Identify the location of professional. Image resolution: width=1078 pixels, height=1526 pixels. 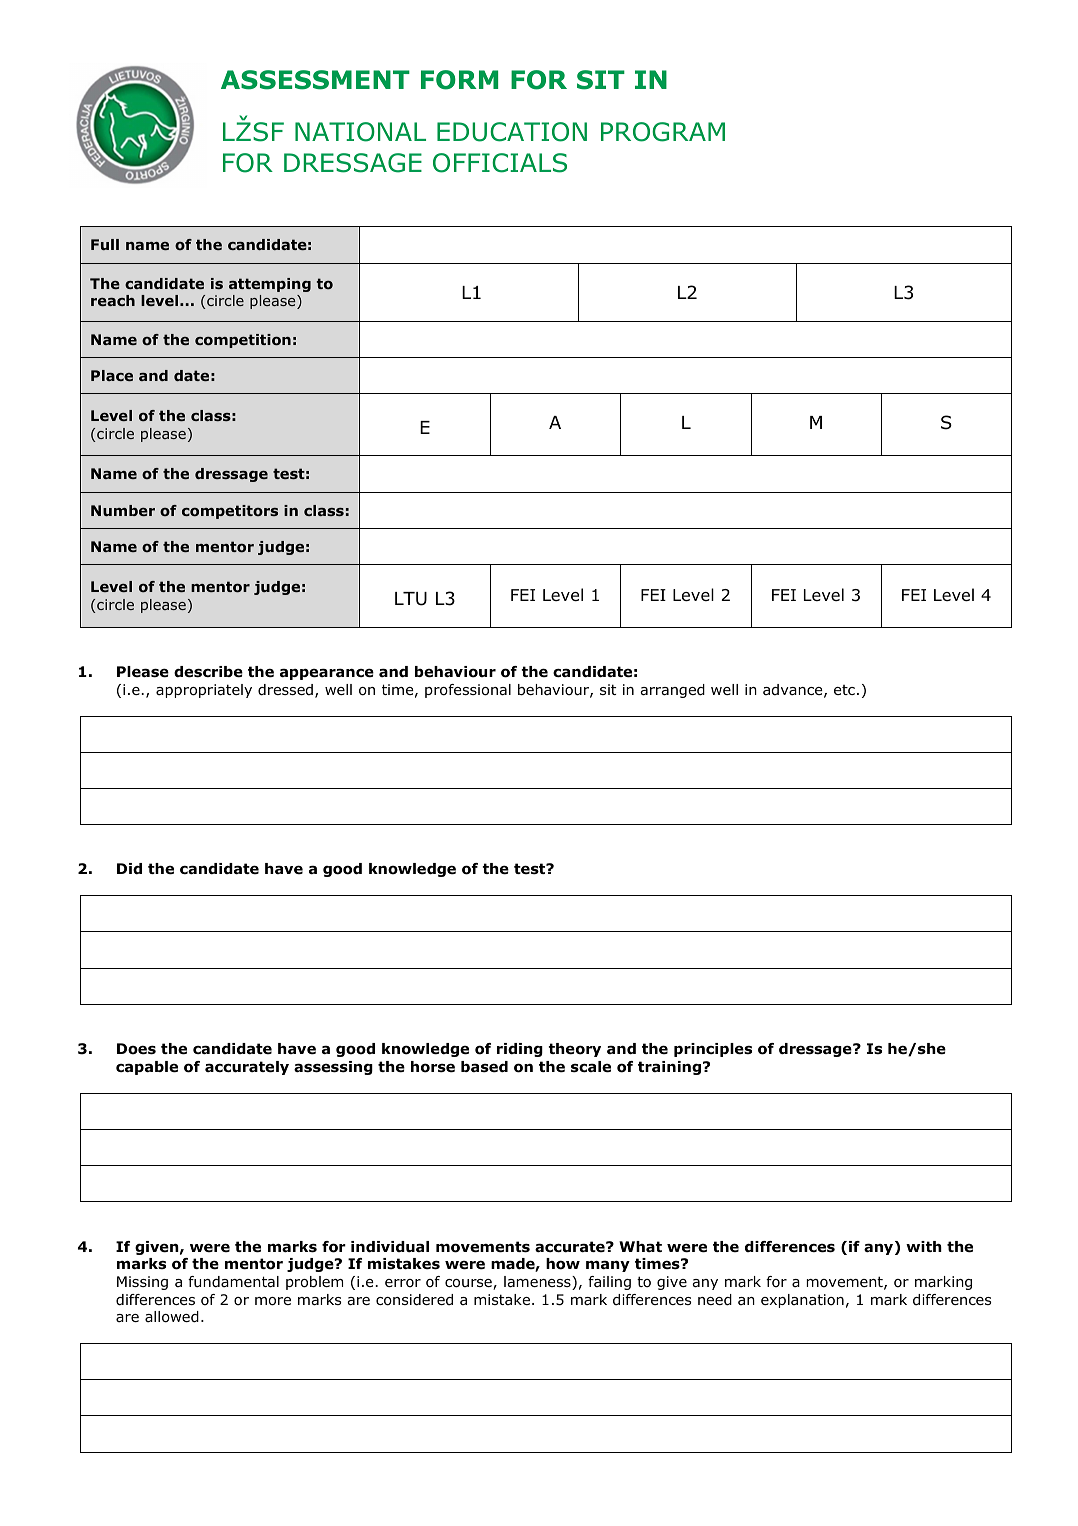
(468, 691).
